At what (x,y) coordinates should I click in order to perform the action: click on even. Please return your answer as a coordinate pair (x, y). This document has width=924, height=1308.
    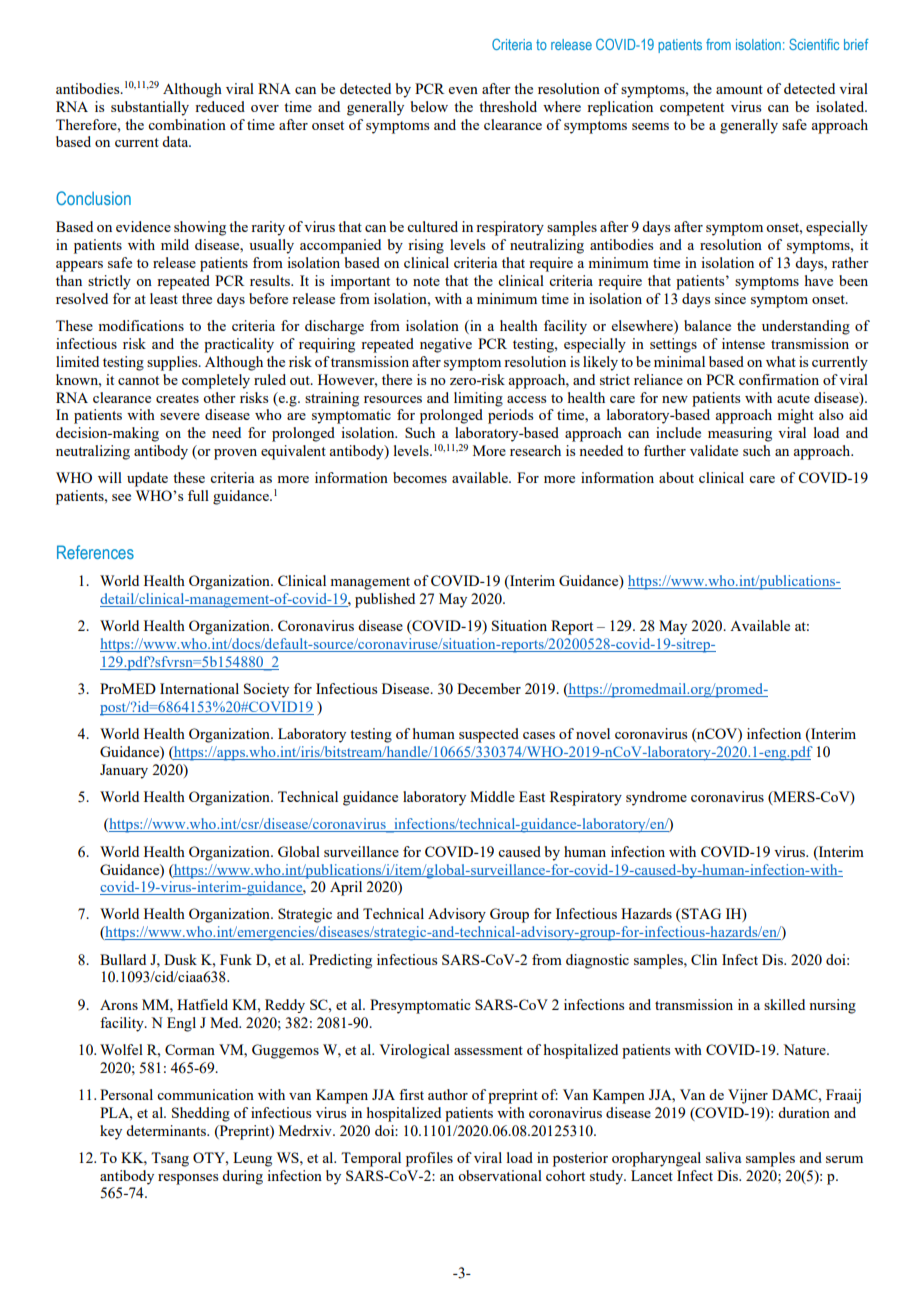
    Looking at the image, I should click on (463, 90).
